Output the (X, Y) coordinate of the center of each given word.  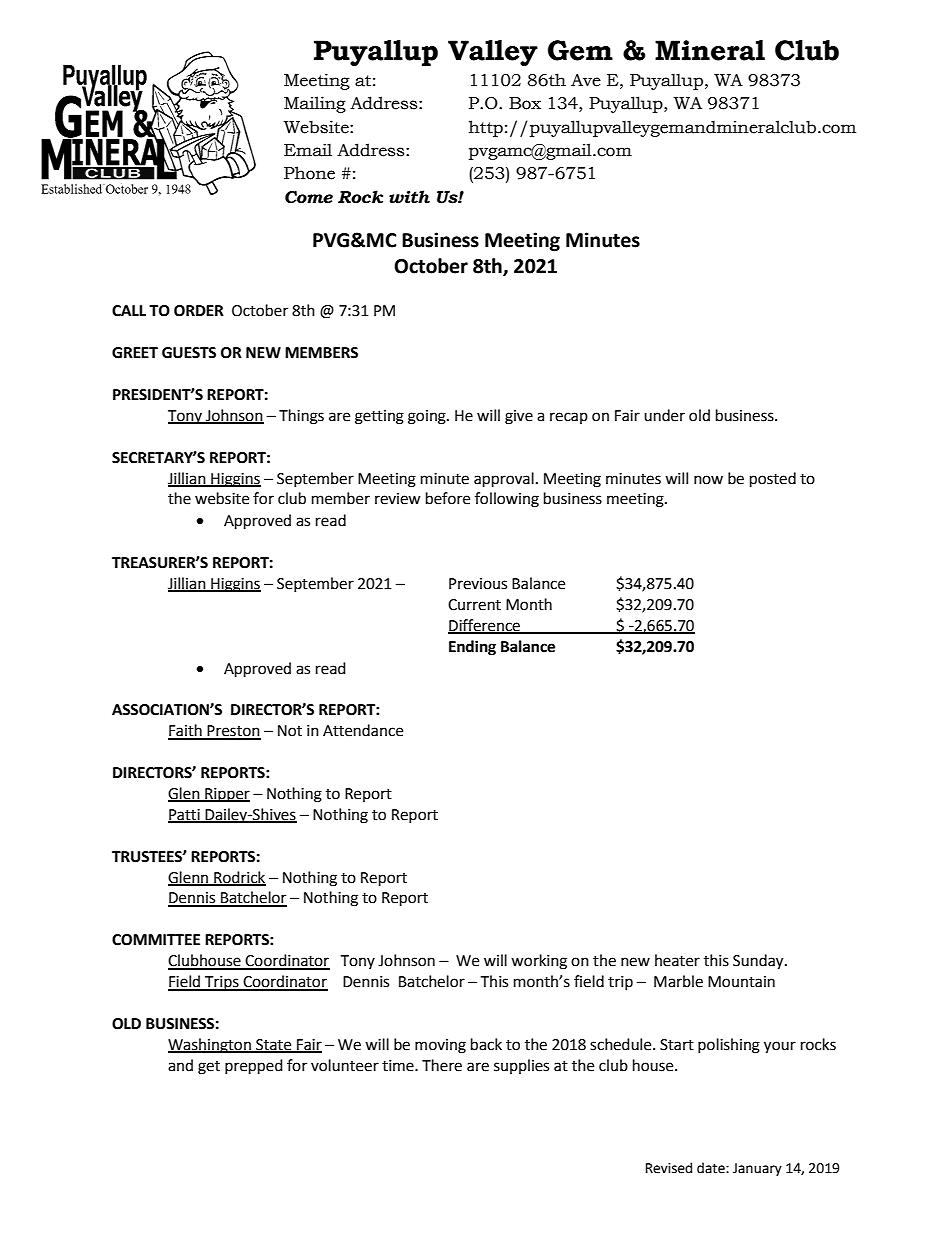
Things (301, 417)
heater (677, 960)
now (708, 480)
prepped (254, 1067)
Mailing (315, 104)
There (442, 1065)
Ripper (226, 795)
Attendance (363, 730)
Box (525, 103)
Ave (586, 80)
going (428, 417)
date (712, 1168)
